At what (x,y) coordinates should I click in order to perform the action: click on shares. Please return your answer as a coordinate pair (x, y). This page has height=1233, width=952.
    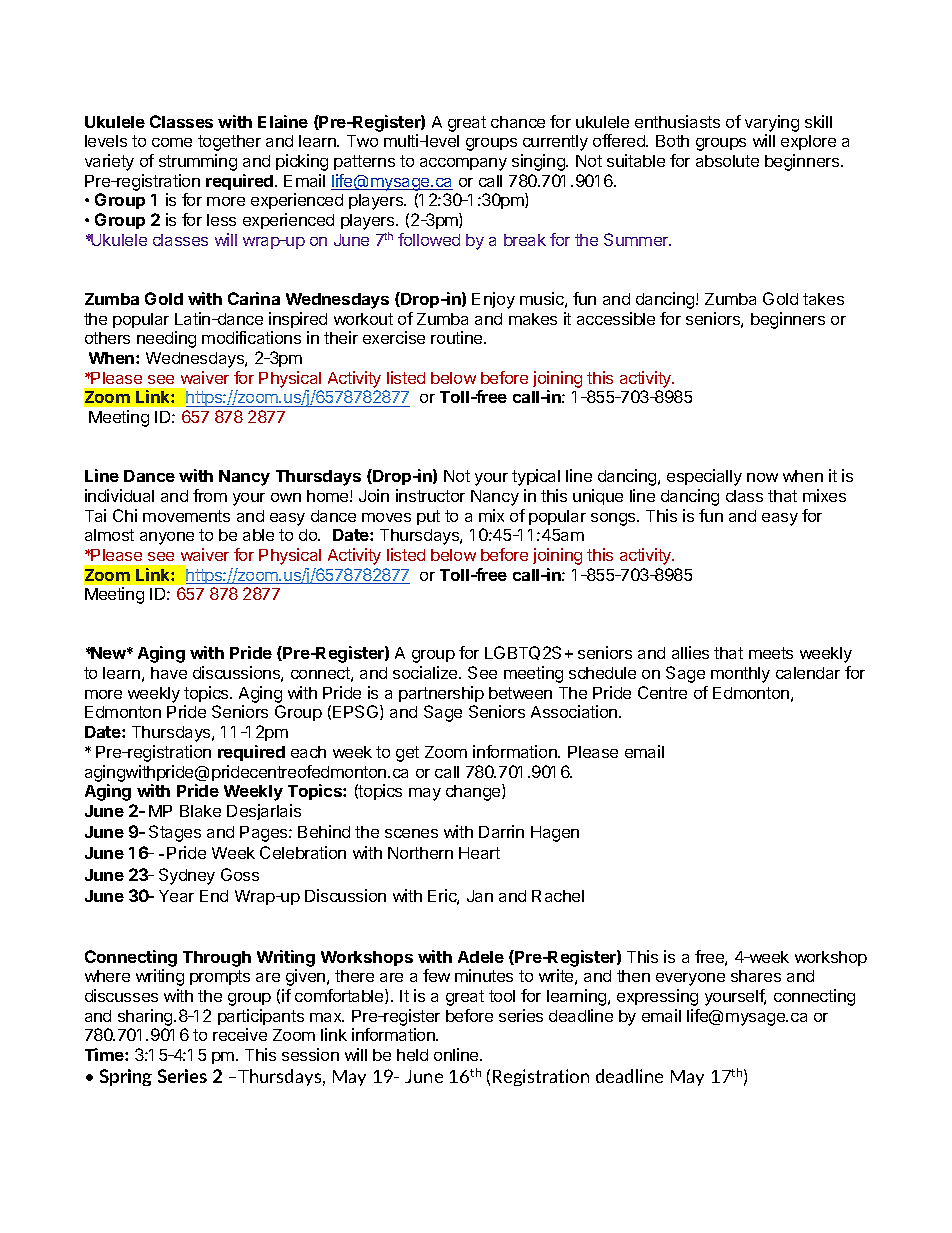
    Looking at the image, I should click on (756, 976).
